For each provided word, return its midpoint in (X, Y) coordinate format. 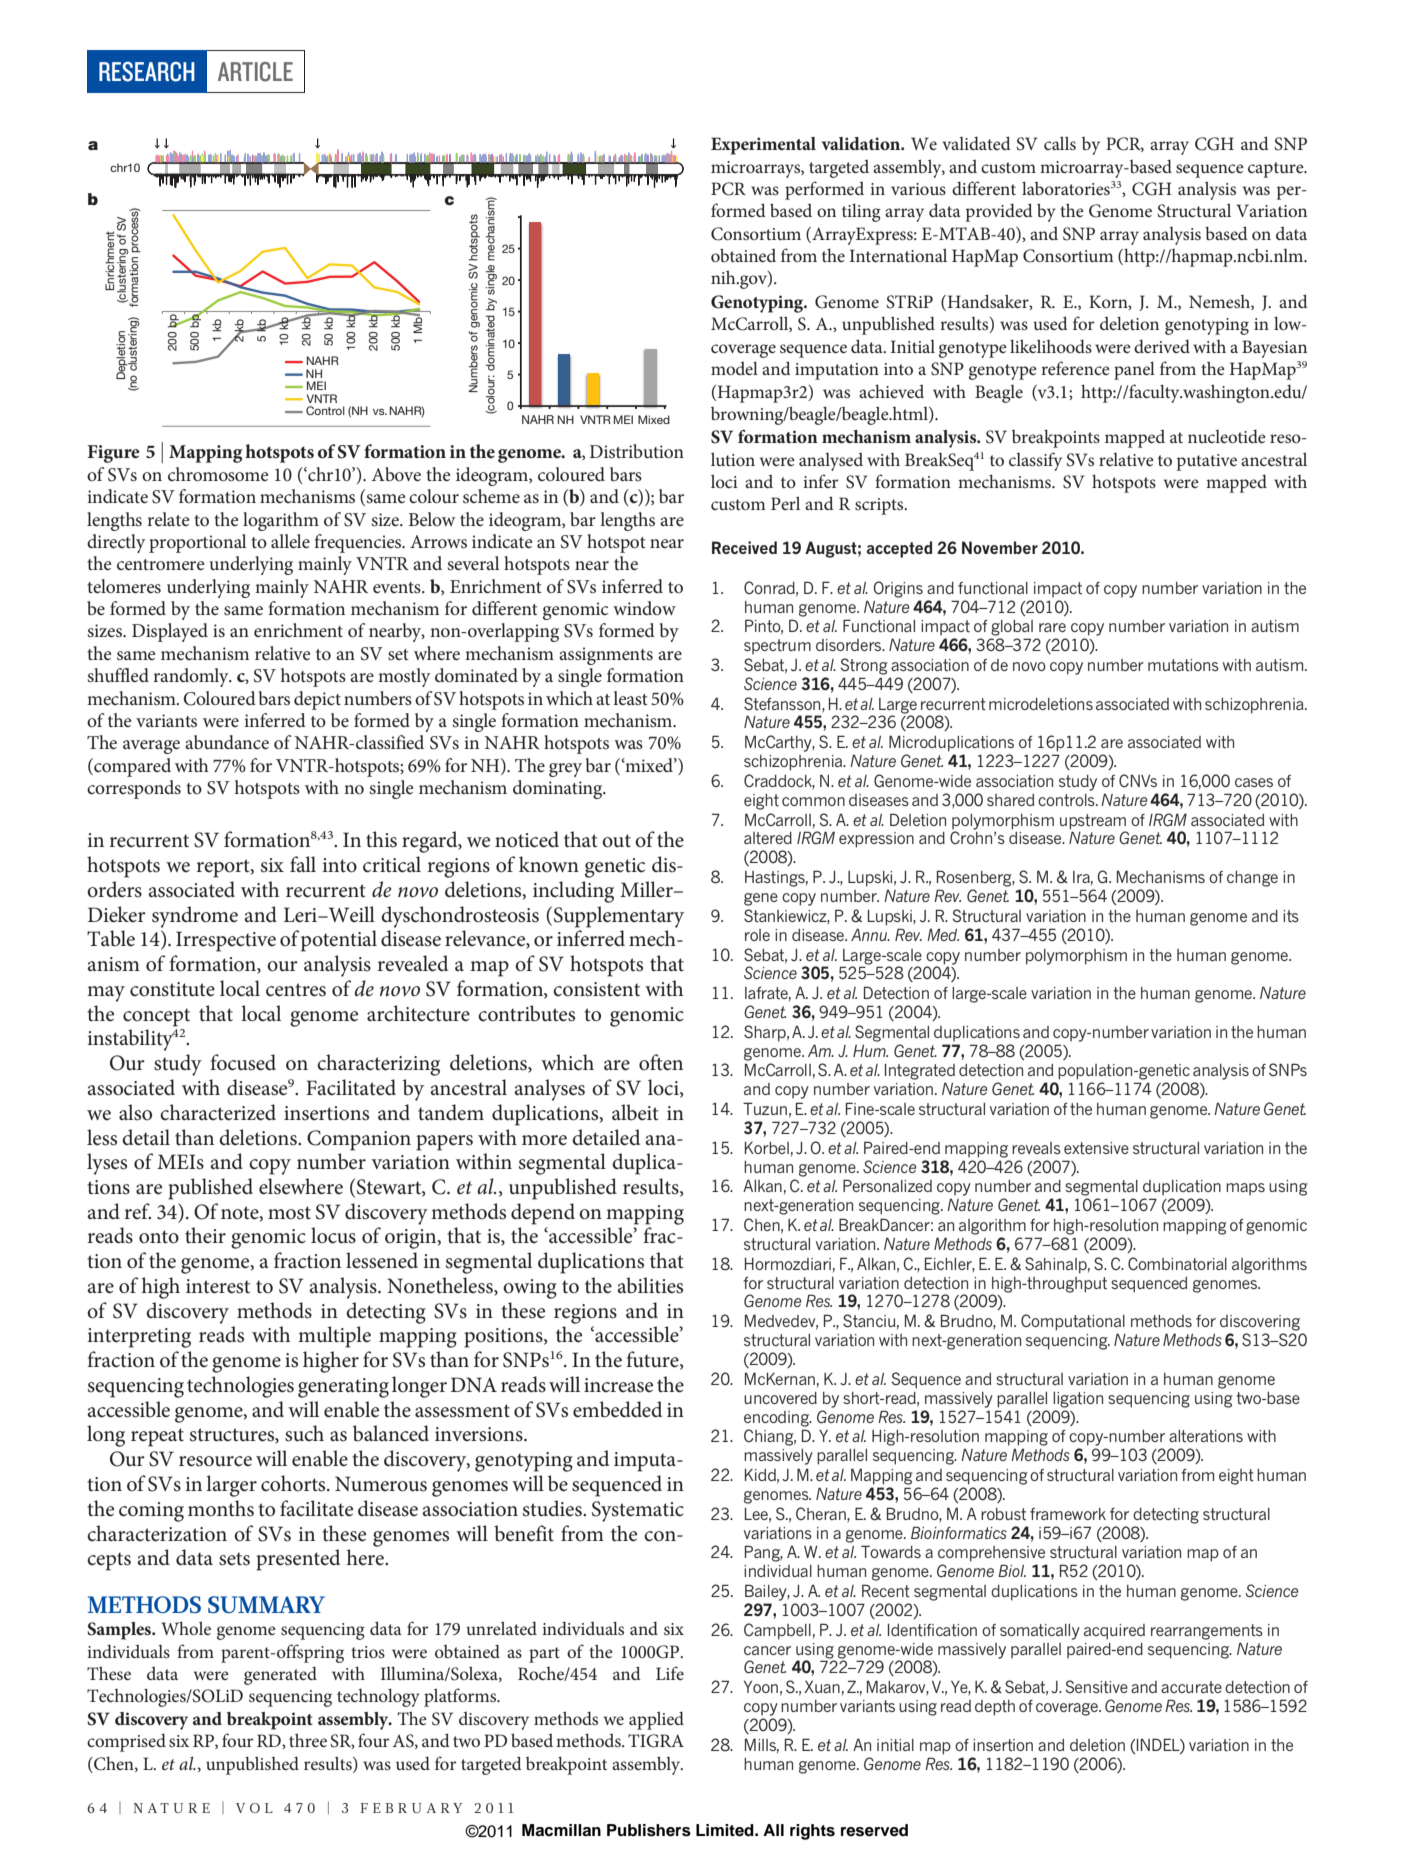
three (308, 1740)
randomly (192, 677)
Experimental (763, 146)
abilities (650, 1285)
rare (1052, 627)
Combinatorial (1177, 1264)
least (630, 698)
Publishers (649, 1830)
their (205, 1235)
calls (1060, 143)
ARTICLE (255, 72)
